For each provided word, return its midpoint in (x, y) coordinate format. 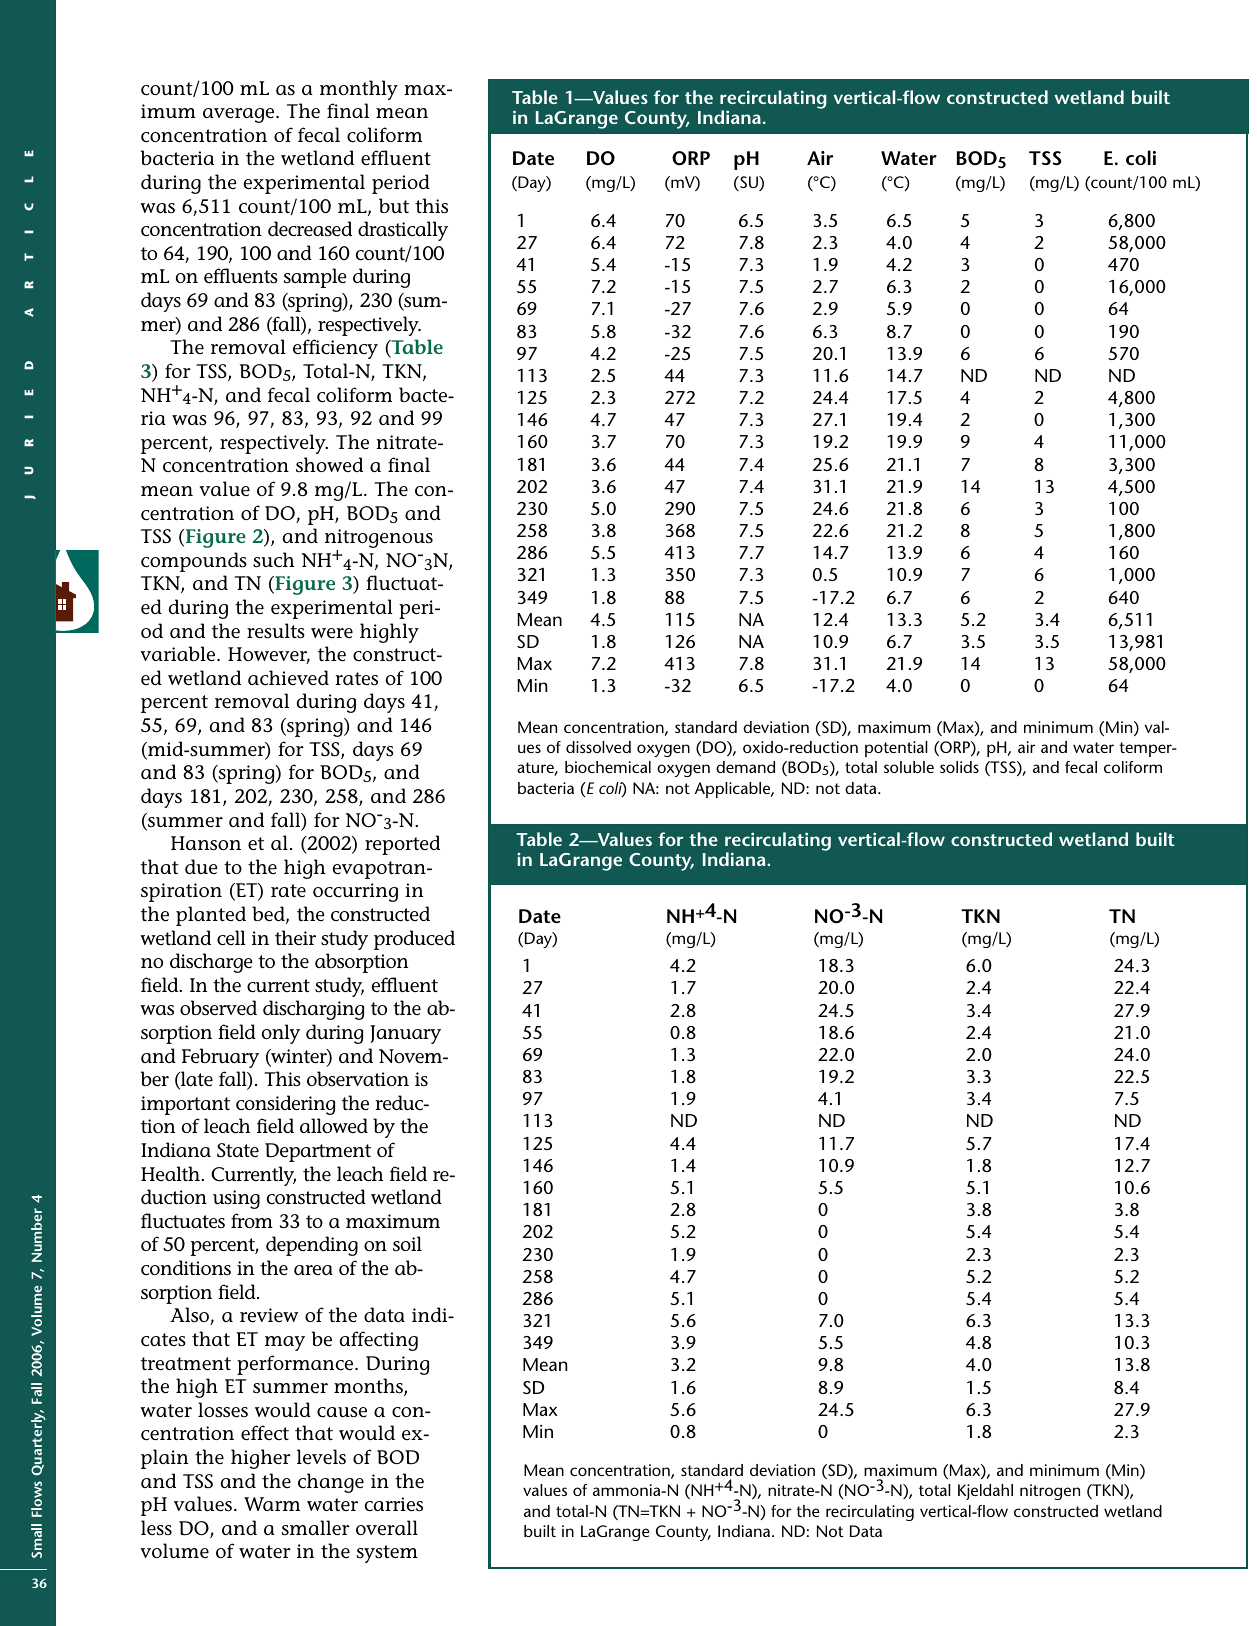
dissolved (598, 747)
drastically (403, 231)
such (273, 560)
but (394, 205)
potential (896, 749)
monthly (359, 90)
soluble (909, 767)
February (220, 1058)
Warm (272, 1504)
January (405, 1034)
